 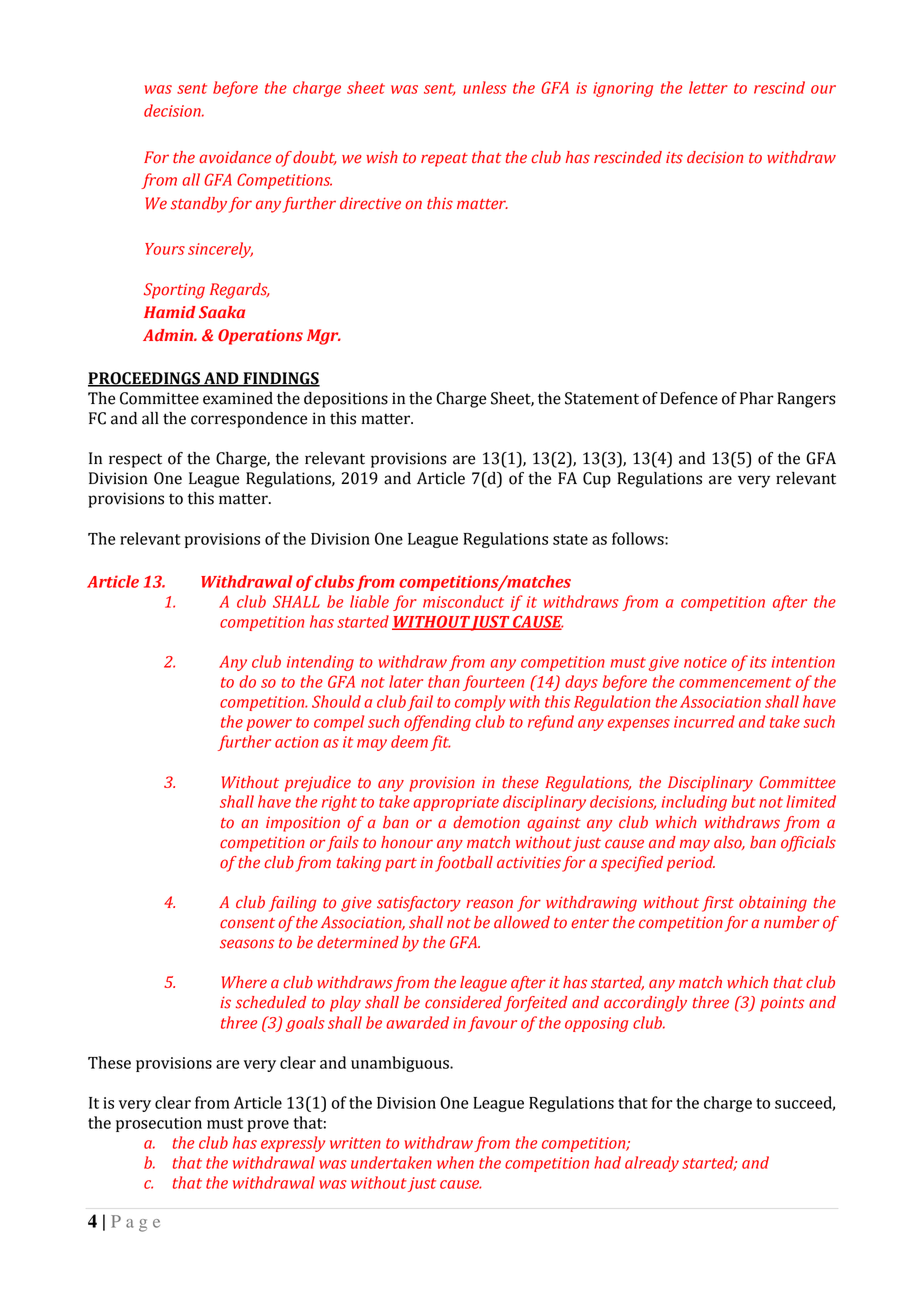 I want to click on avoidance, so click(x=235, y=157).
